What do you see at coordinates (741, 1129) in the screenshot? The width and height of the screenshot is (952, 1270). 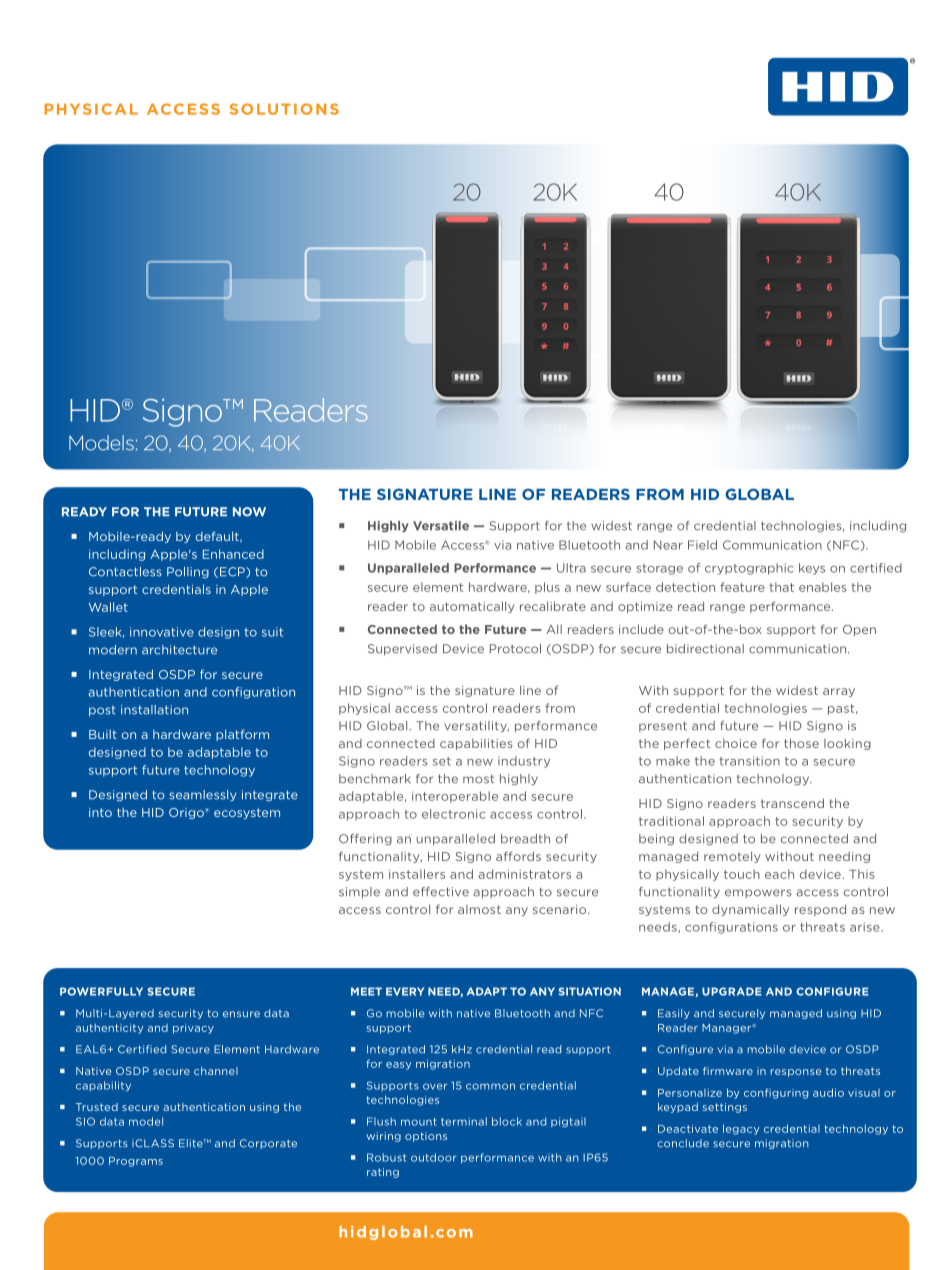 I see `legacy` at bounding box center [741, 1129].
